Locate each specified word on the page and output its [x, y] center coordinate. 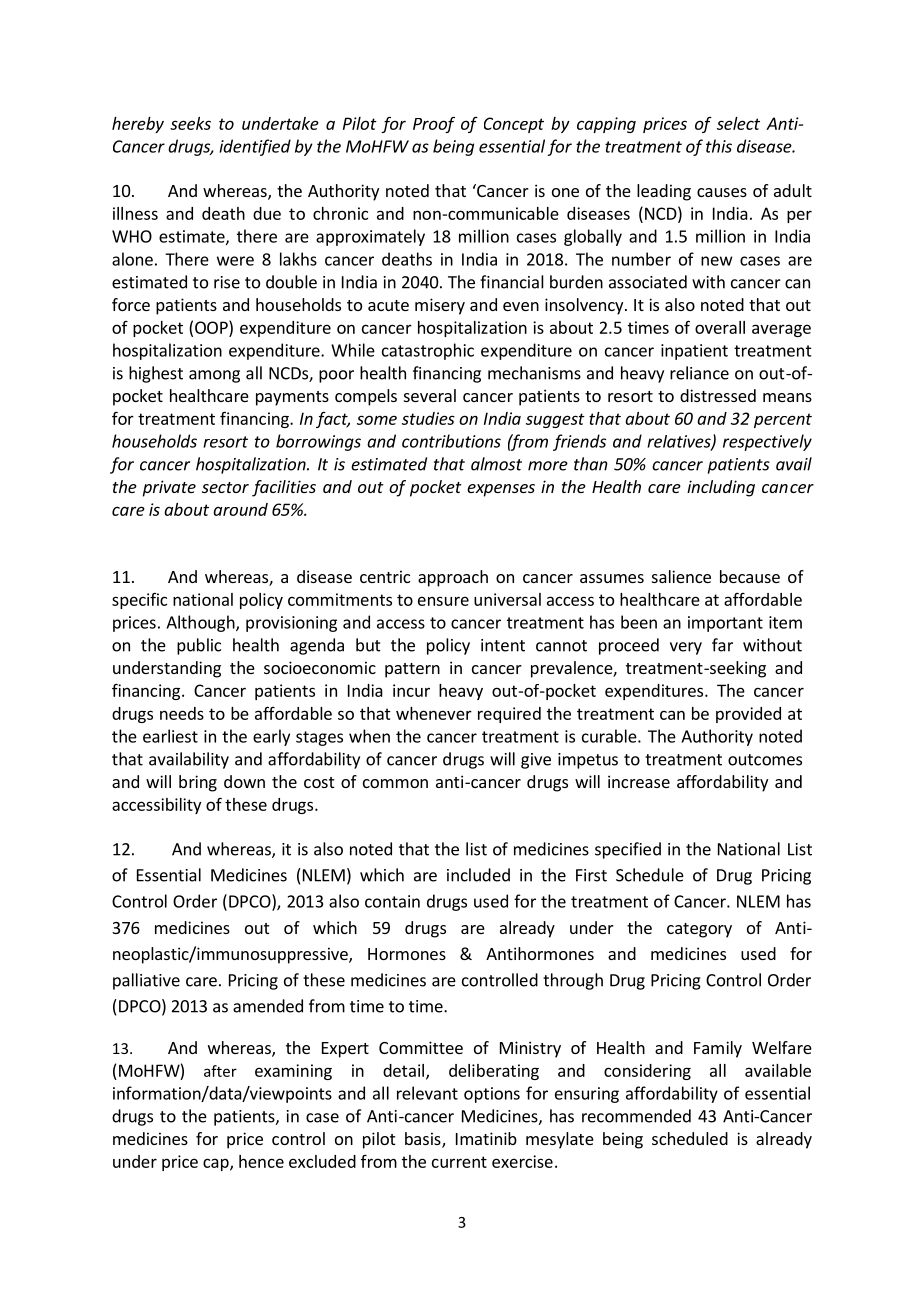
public [199, 646]
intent [503, 645]
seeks [190, 123]
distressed [718, 395]
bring [198, 783]
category [699, 930]
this [719, 146]
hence [261, 1161]
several [430, 395]
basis [424, 1140]
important [725, 624]
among [214, 376]
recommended [636, 1116]
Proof [434, 124]
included [478, 875]
